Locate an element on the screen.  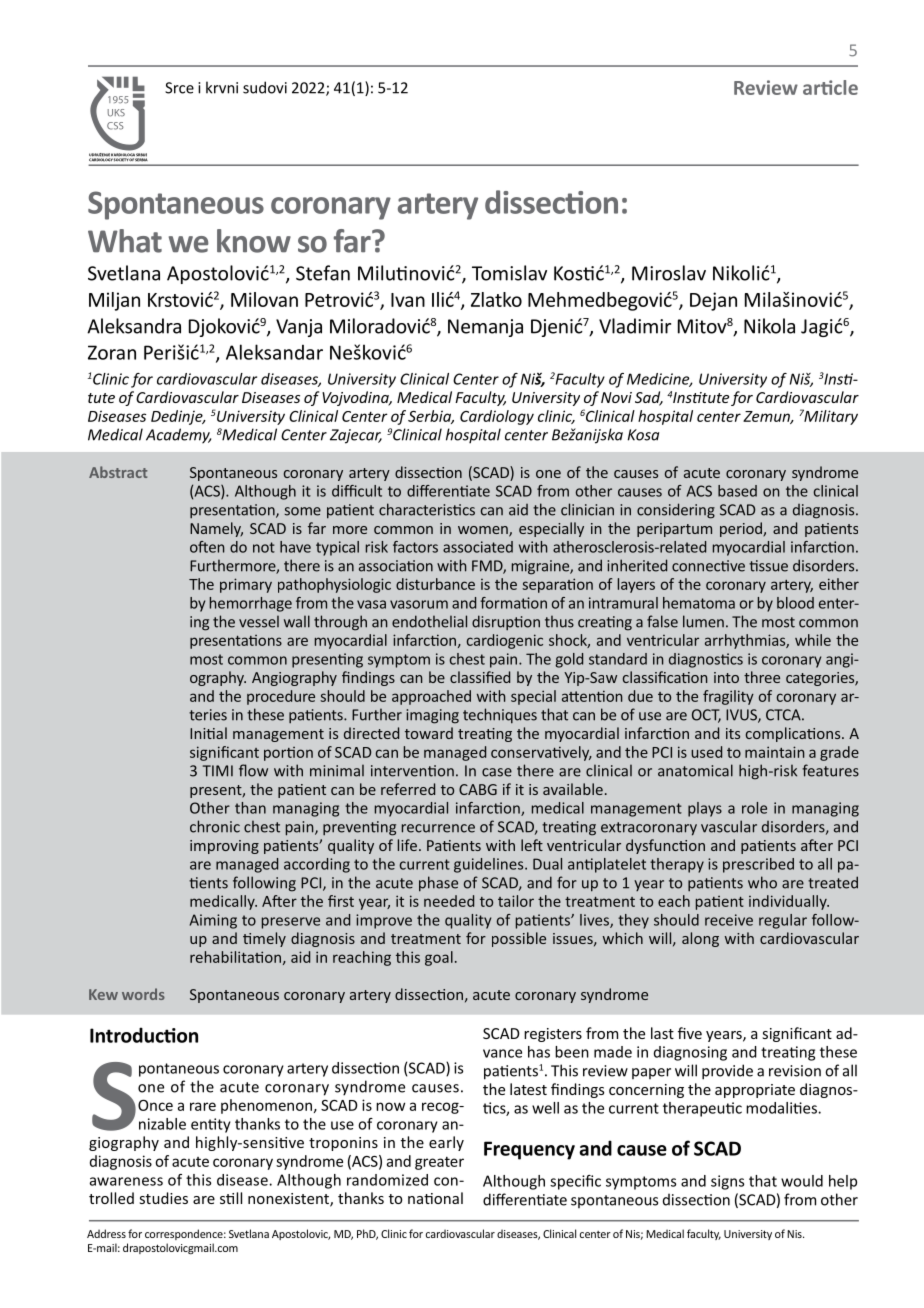
know is located at coordinates (254, 241).
